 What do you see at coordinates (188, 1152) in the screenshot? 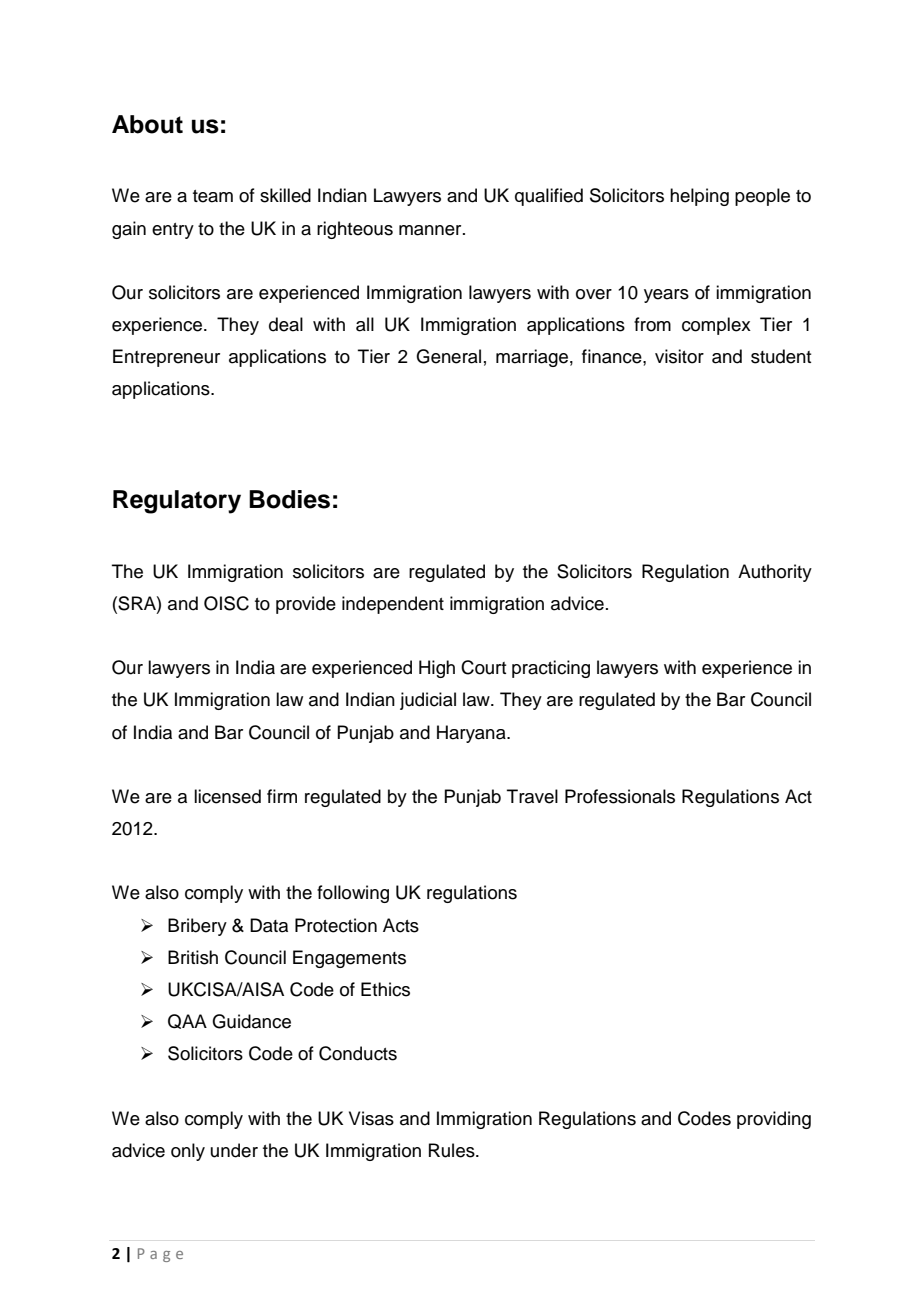
I see `only` at bounding box center [188, 1152].
